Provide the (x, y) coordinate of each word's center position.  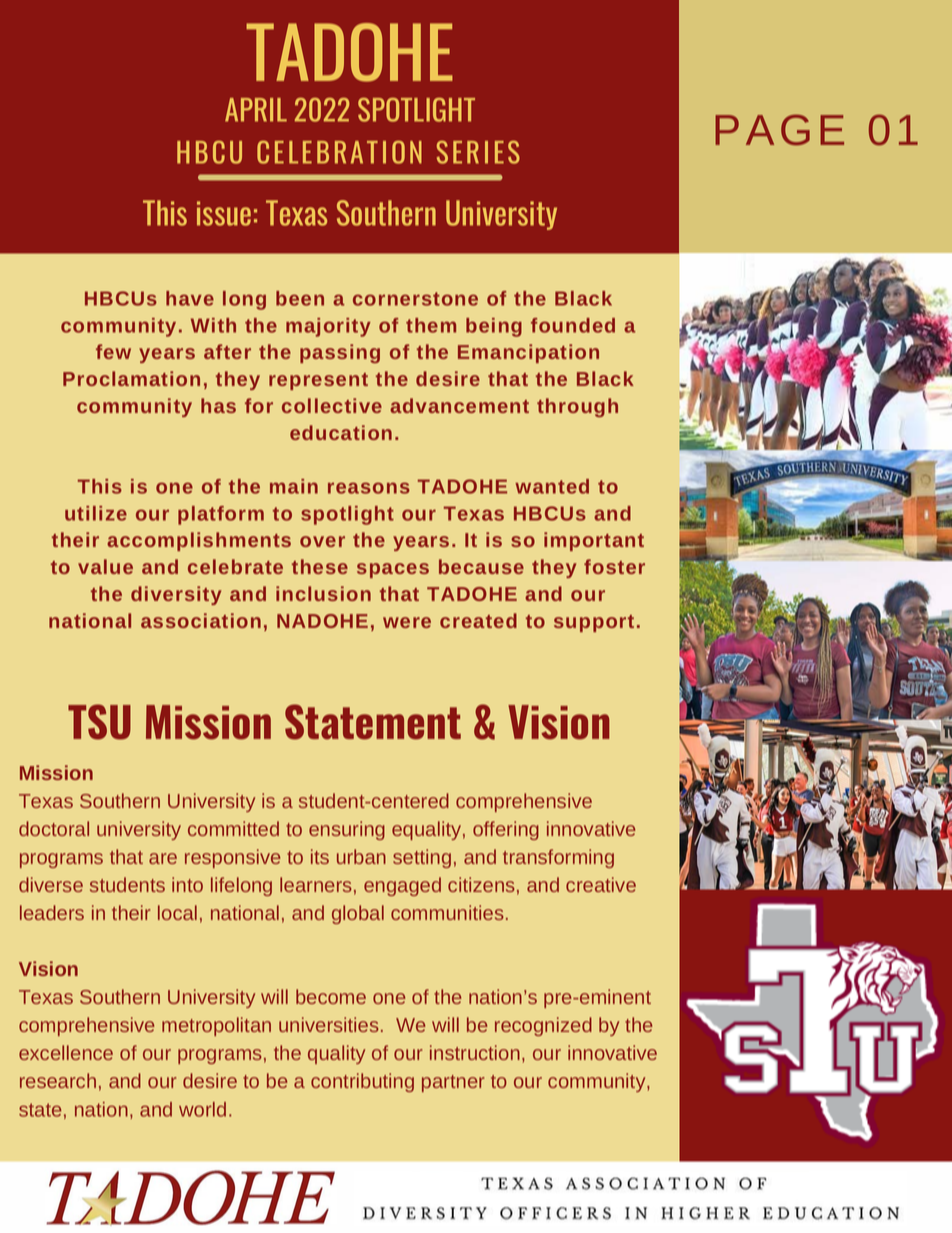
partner (453, 1083)
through (577, 407)
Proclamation (131, 378)
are (163, 858)
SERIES (478, 152)
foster (614, 566)
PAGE (779, 130)
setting (422, 858)
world (202, 1109)
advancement (459, 405)
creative (601, 884)
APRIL (256, 110)
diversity (176, 595)
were (407, 622)
